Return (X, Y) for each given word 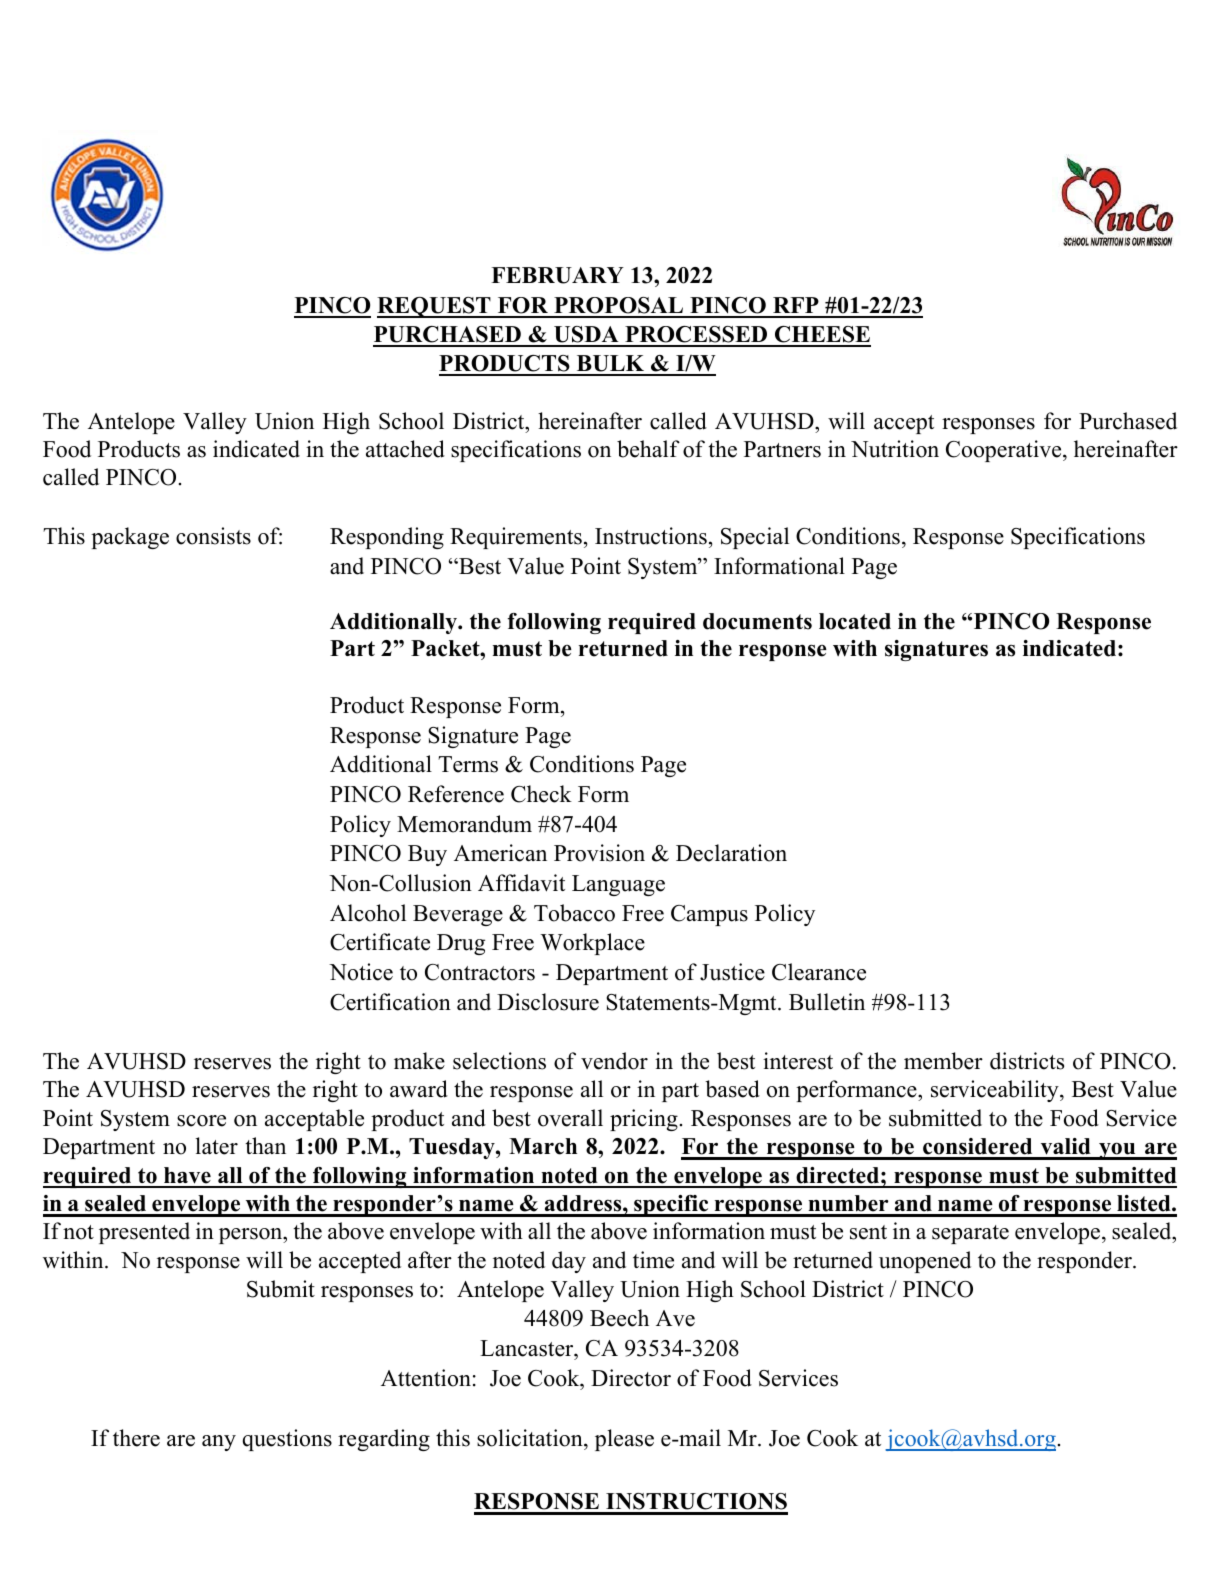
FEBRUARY (557, 275)
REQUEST (435, 307)
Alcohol (368, 913)
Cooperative (1005, 451)
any (219, 1443)
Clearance (819, 972)
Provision (599, 853)
